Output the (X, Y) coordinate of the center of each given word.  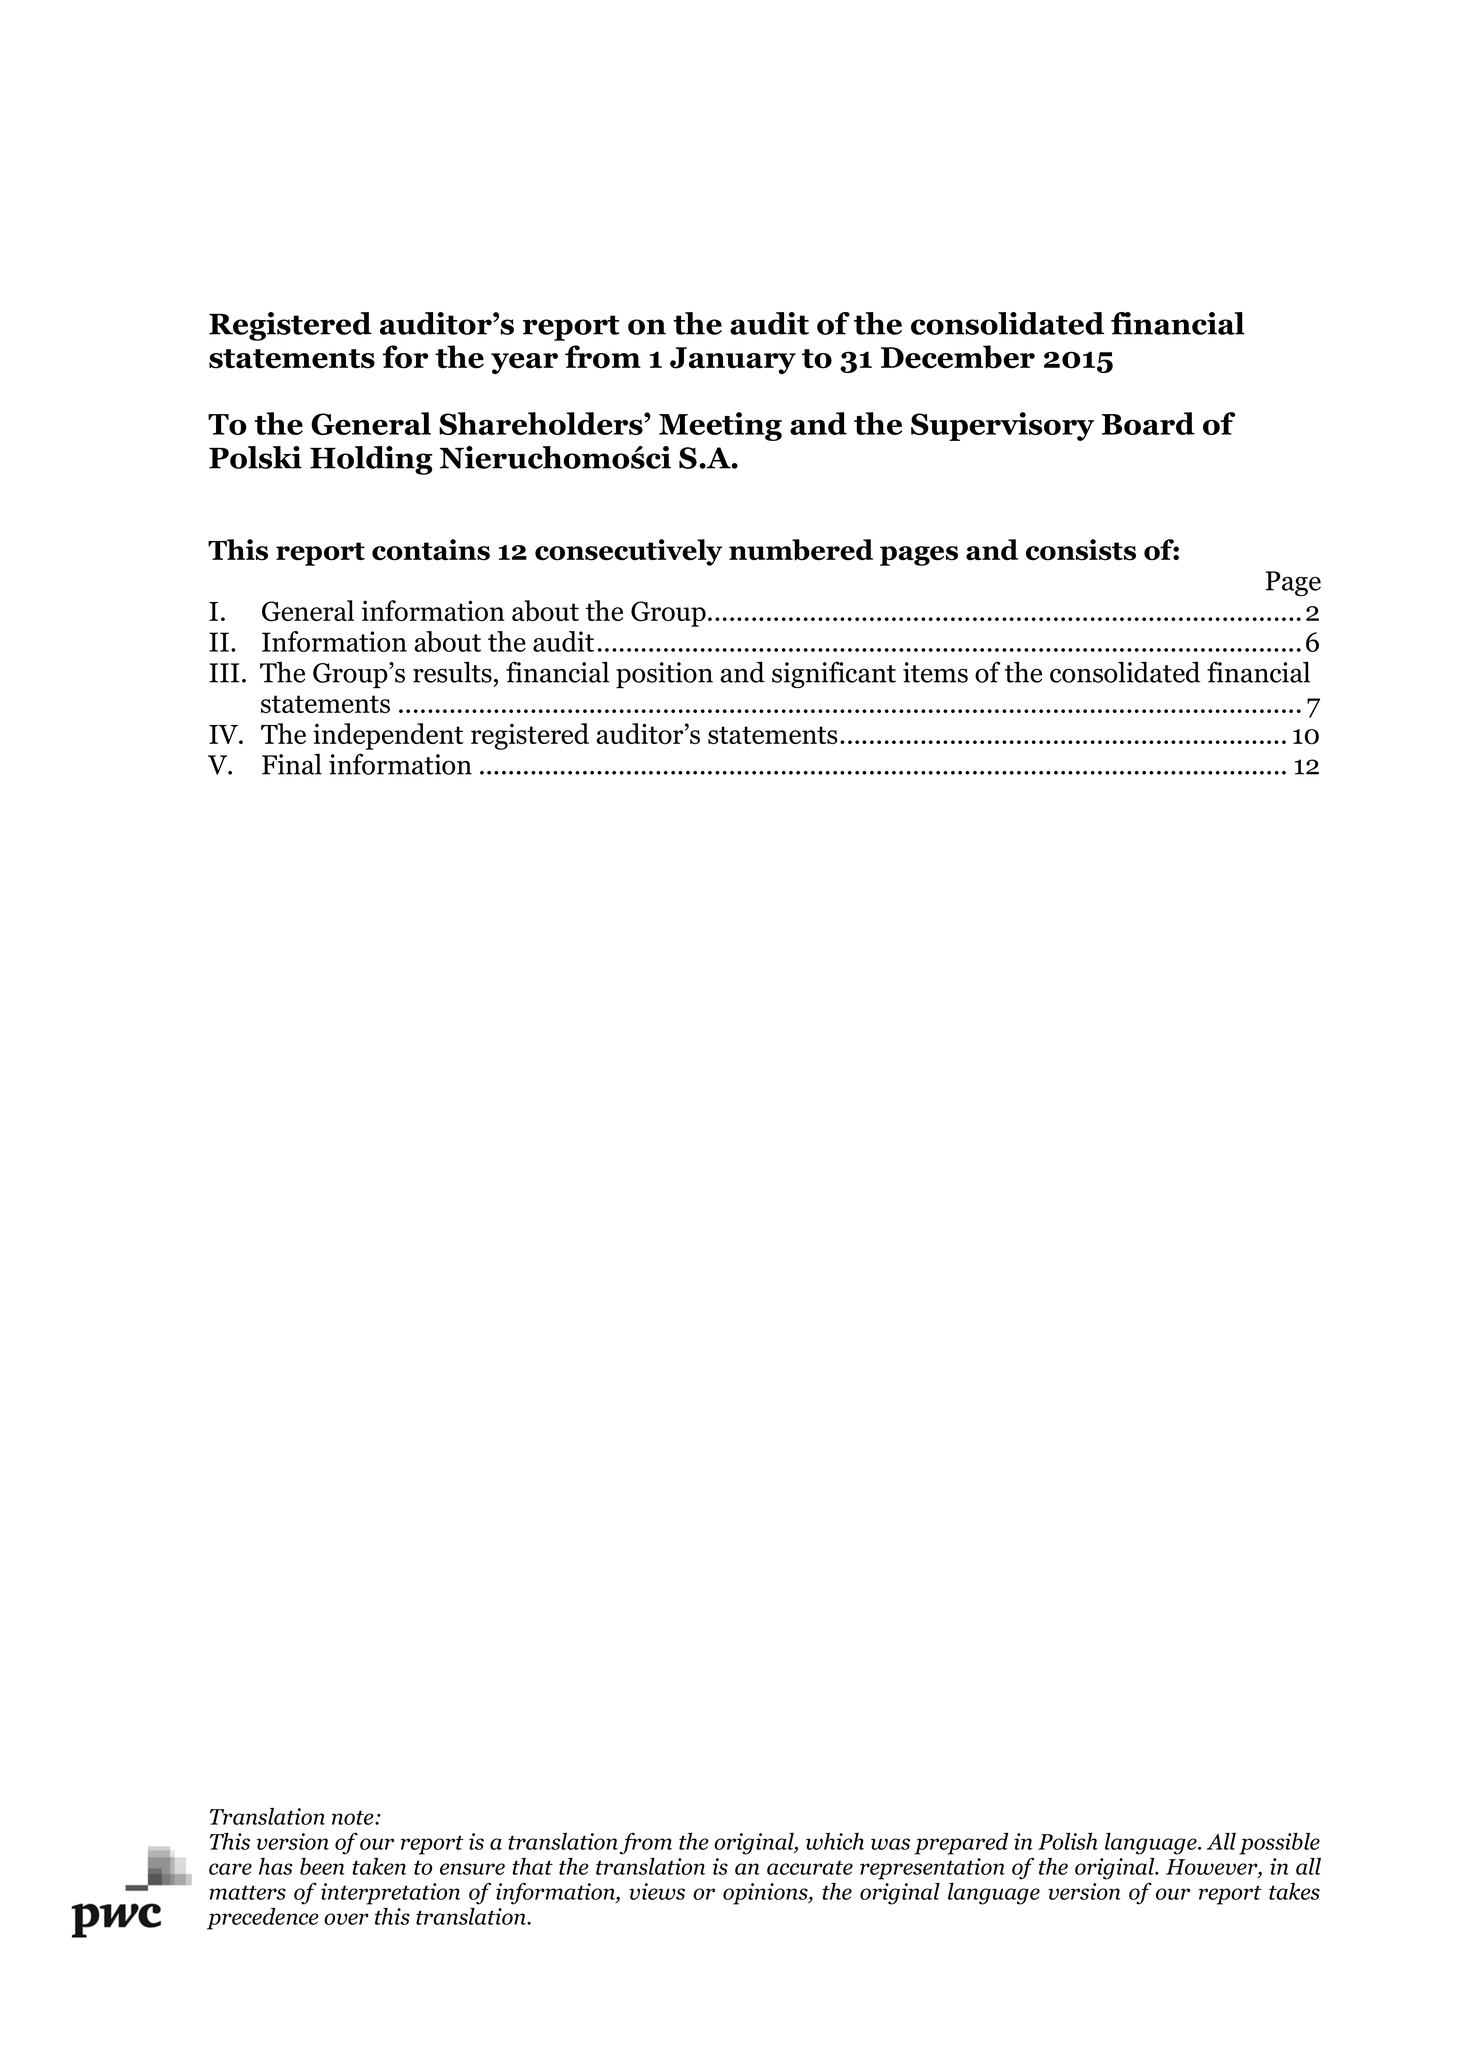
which (835, 1841)
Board (1148, 423)
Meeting (720, 426)
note (354, 1817)
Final (292, 764)
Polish (1068, 1841)
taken (379, 1866)
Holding (371, 460)
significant (834, 674)
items (935, 672)
